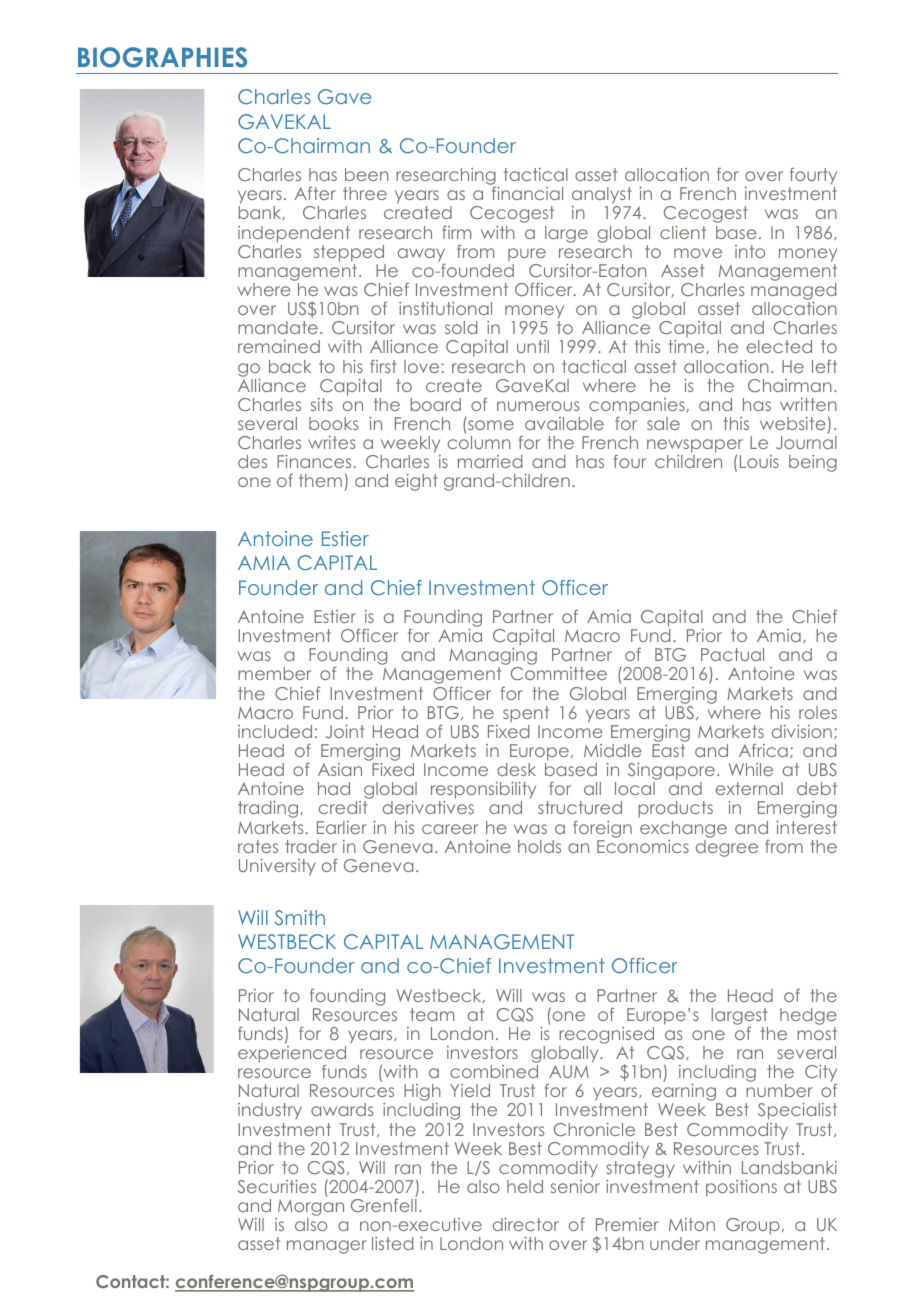 The image size is (911, 1316). Describe the element at coordinates (162, 57) in the screenshot. I see `BIOGRAPHIES` at that location.
